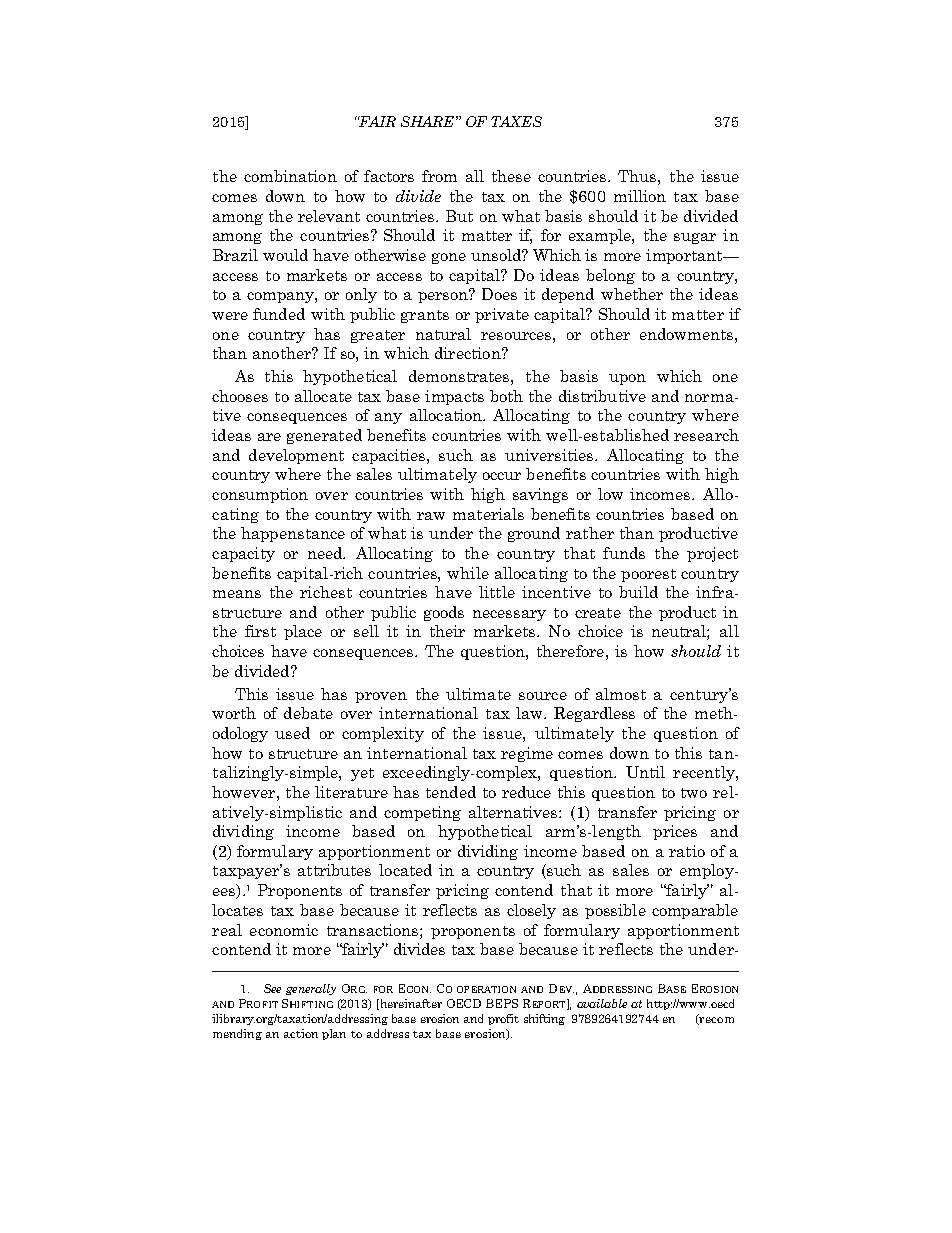 The width and height of the screenshot is (952, 1233). I want to click on debate, so click(308, 713).
